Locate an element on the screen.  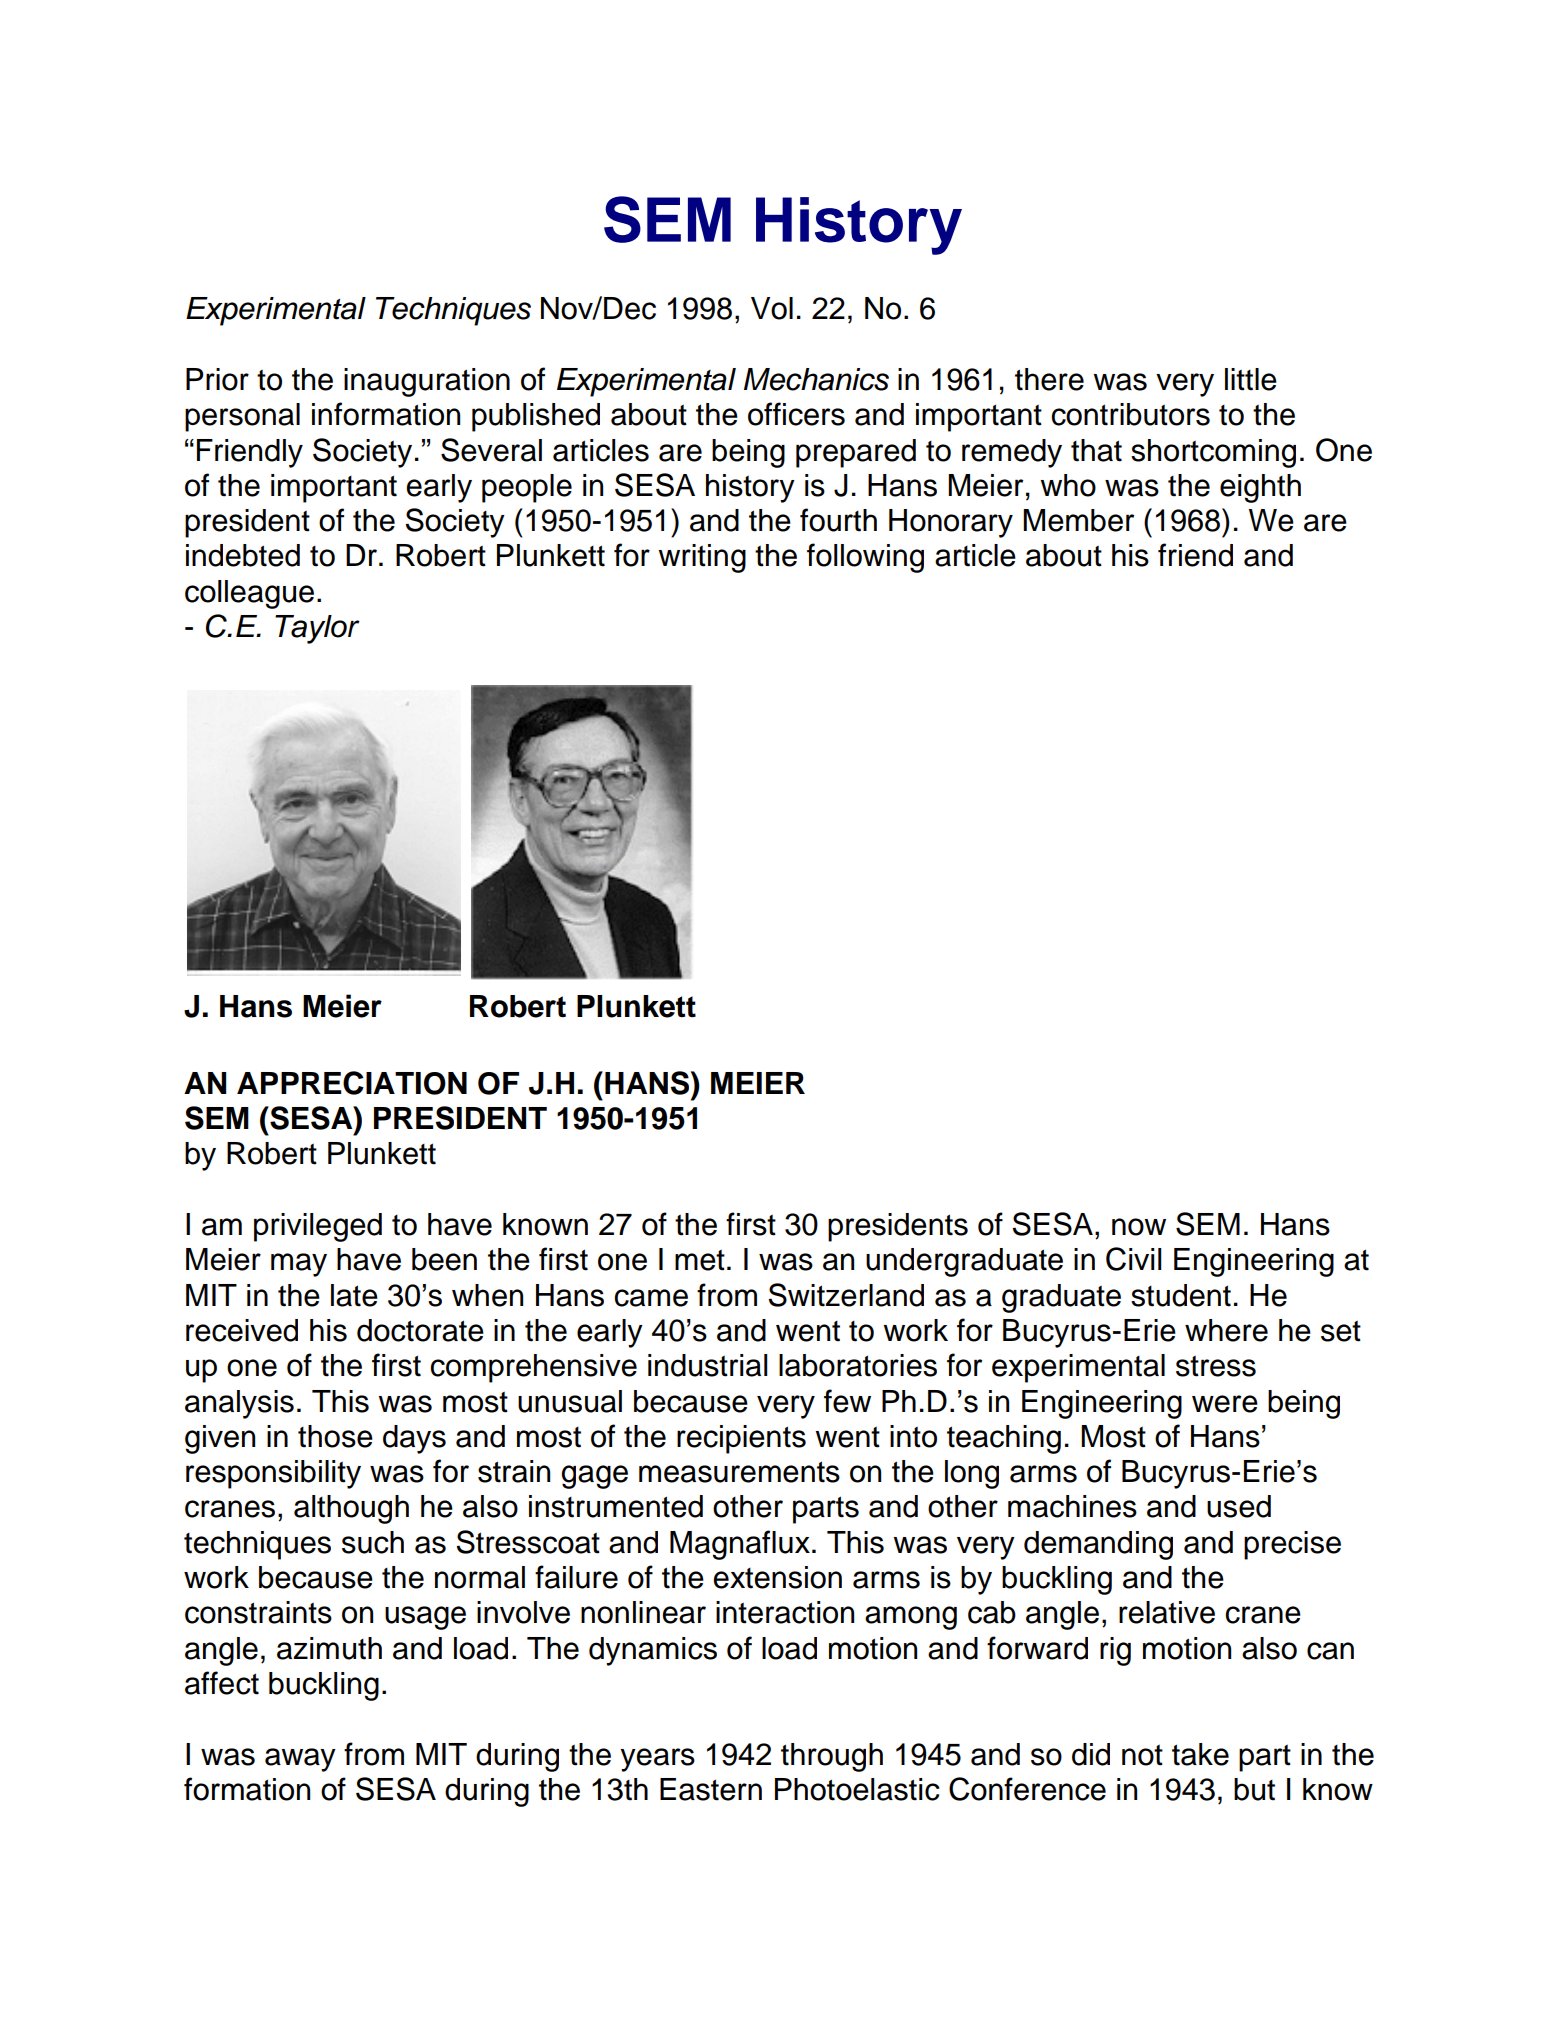
inauguration is located at coordinates (427, 382).
